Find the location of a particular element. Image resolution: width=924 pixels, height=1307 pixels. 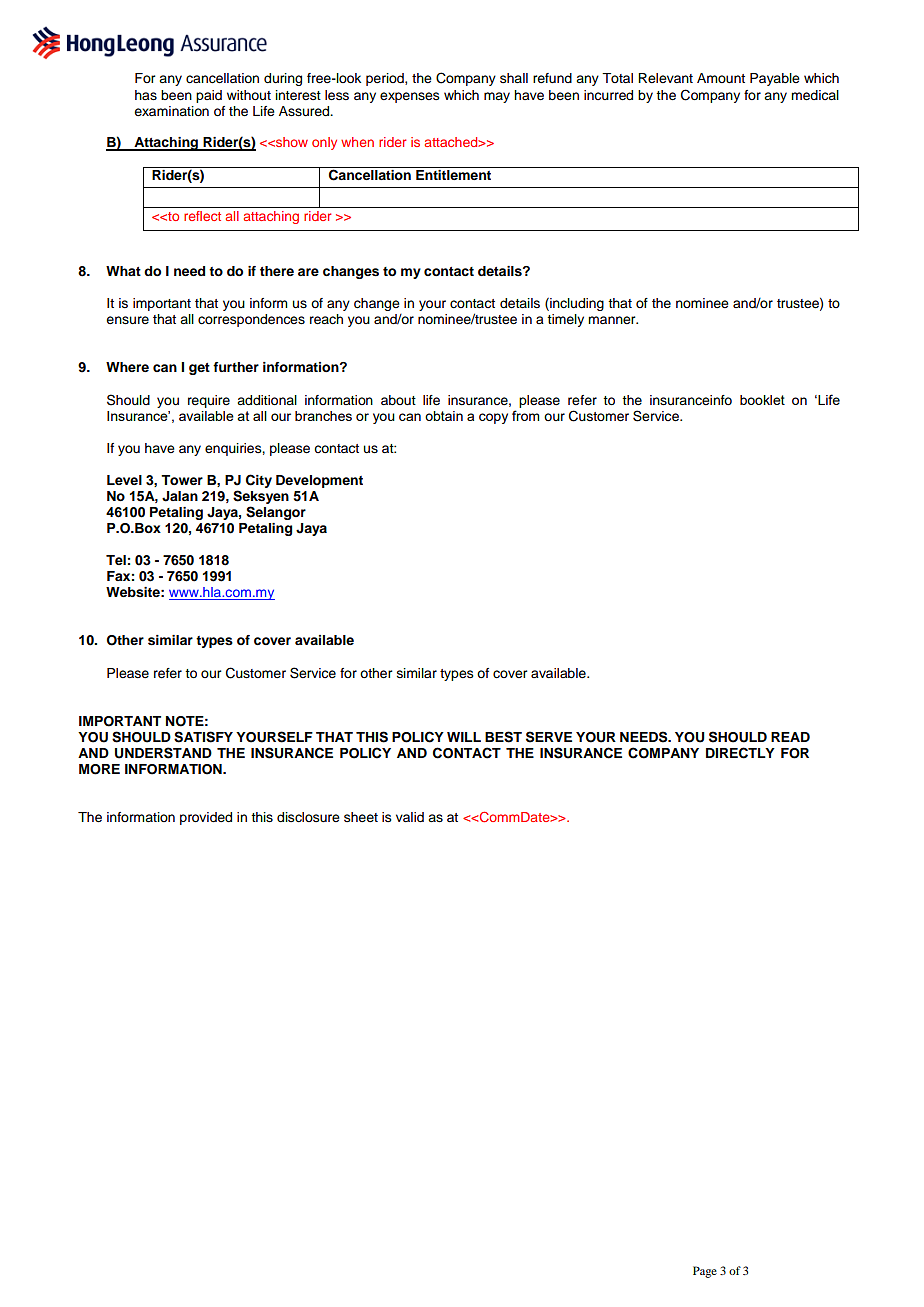

DIRECTLY is located at coordinates (740, 753).
